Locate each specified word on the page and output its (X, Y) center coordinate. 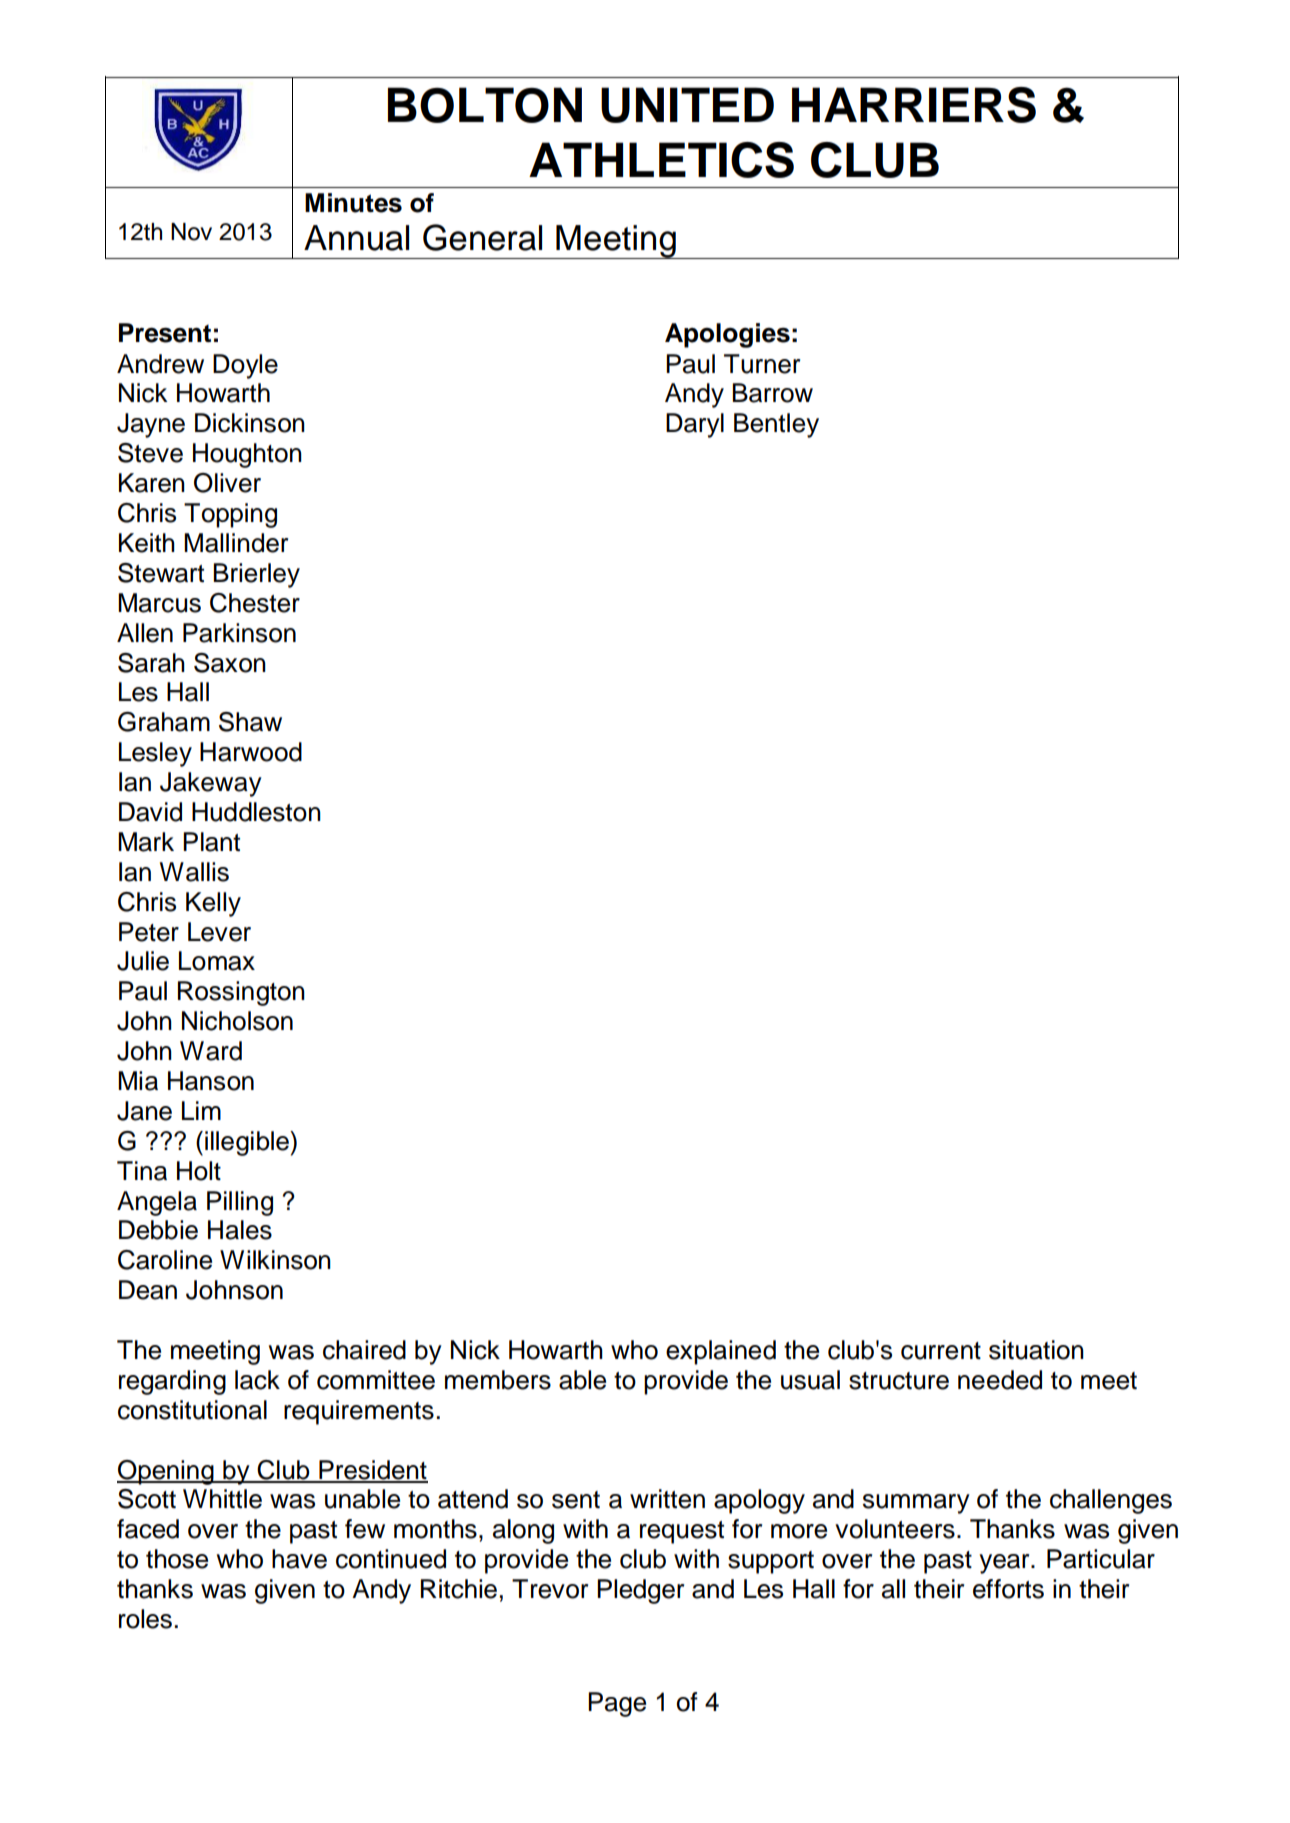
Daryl (695, 425)
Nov (191, 232)
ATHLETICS (661, 160)
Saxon (230, 663)
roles (145, 1619)
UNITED (687, 105)
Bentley (776, 425)
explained (721, 1352)
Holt (199, 1171)
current (941, 1351)
